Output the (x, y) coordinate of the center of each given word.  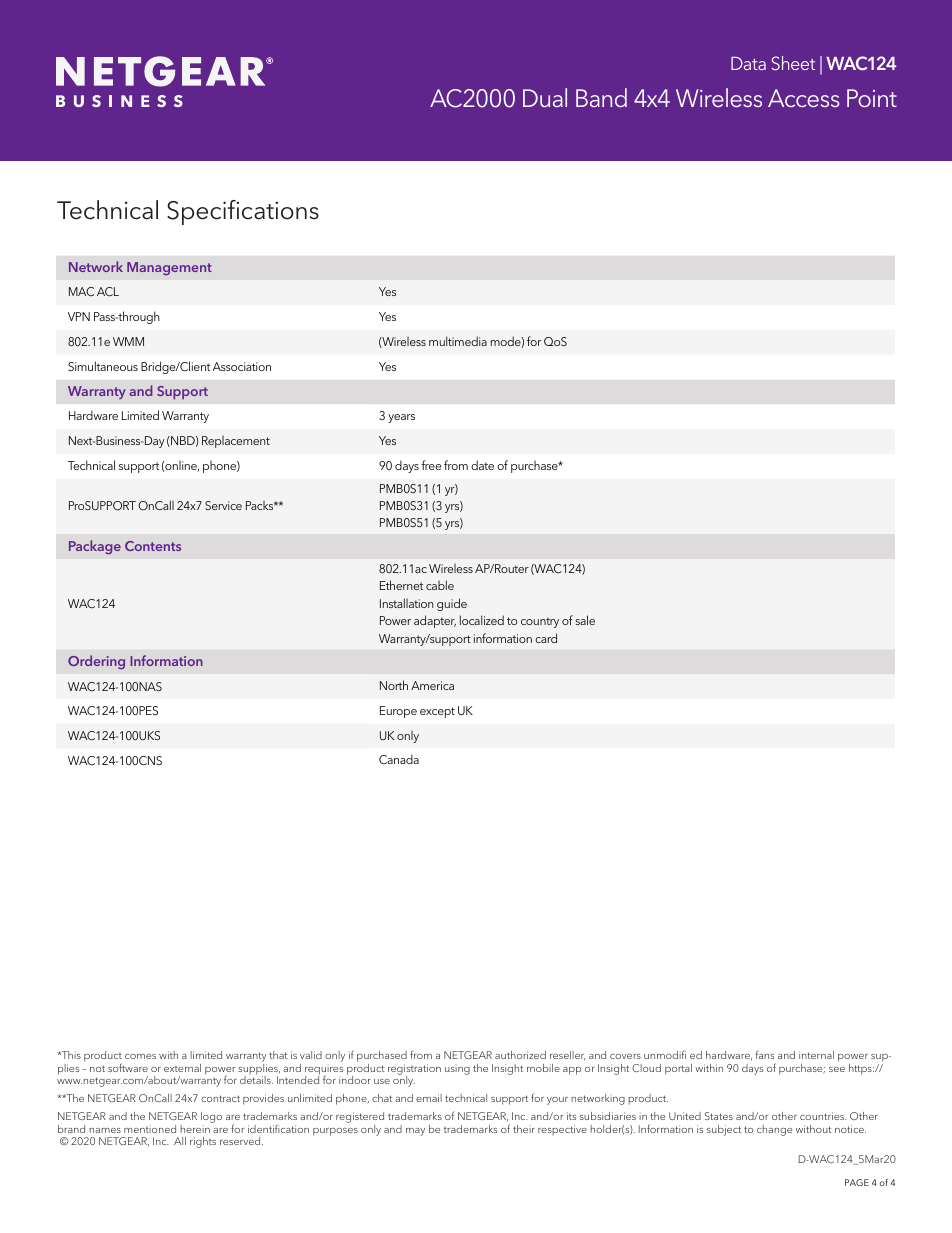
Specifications (243, 212)
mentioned (150, 1129)
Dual (545, 97)
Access (804, 98)
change (774, 1130)
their (524, 1129)
